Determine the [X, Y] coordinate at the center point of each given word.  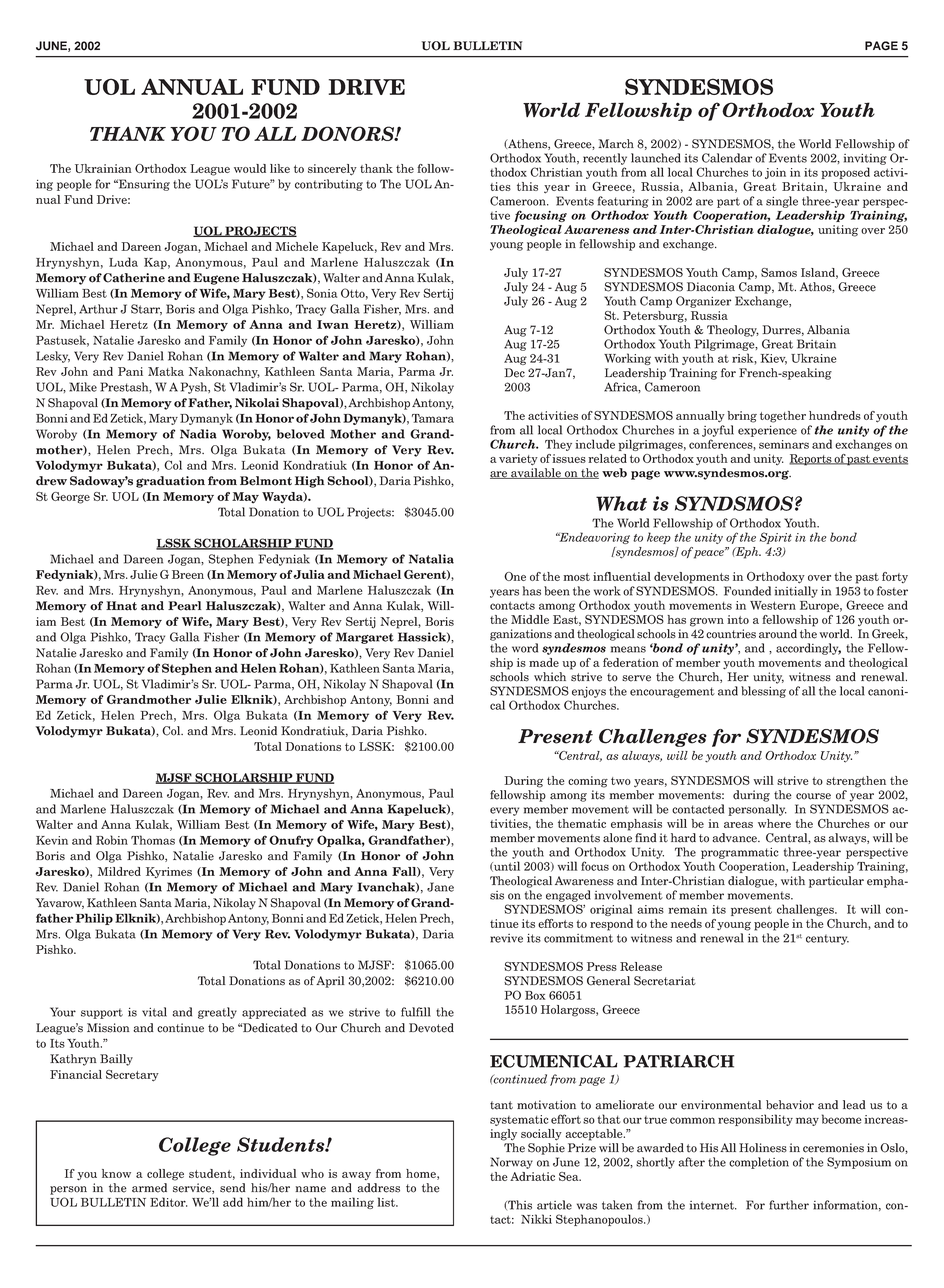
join [775, 173]
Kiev [773, 359]
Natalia [431, 559]
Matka [166, 371]
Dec [514, 373]
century [827, 939]
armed [149, 1188]
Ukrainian [103, 168]
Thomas [153, 840]
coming [588, 782]
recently [605, 159]
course [813, 796]
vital [154, 1012]
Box [535, 995]
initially [796, 592]
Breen [188, 574]
